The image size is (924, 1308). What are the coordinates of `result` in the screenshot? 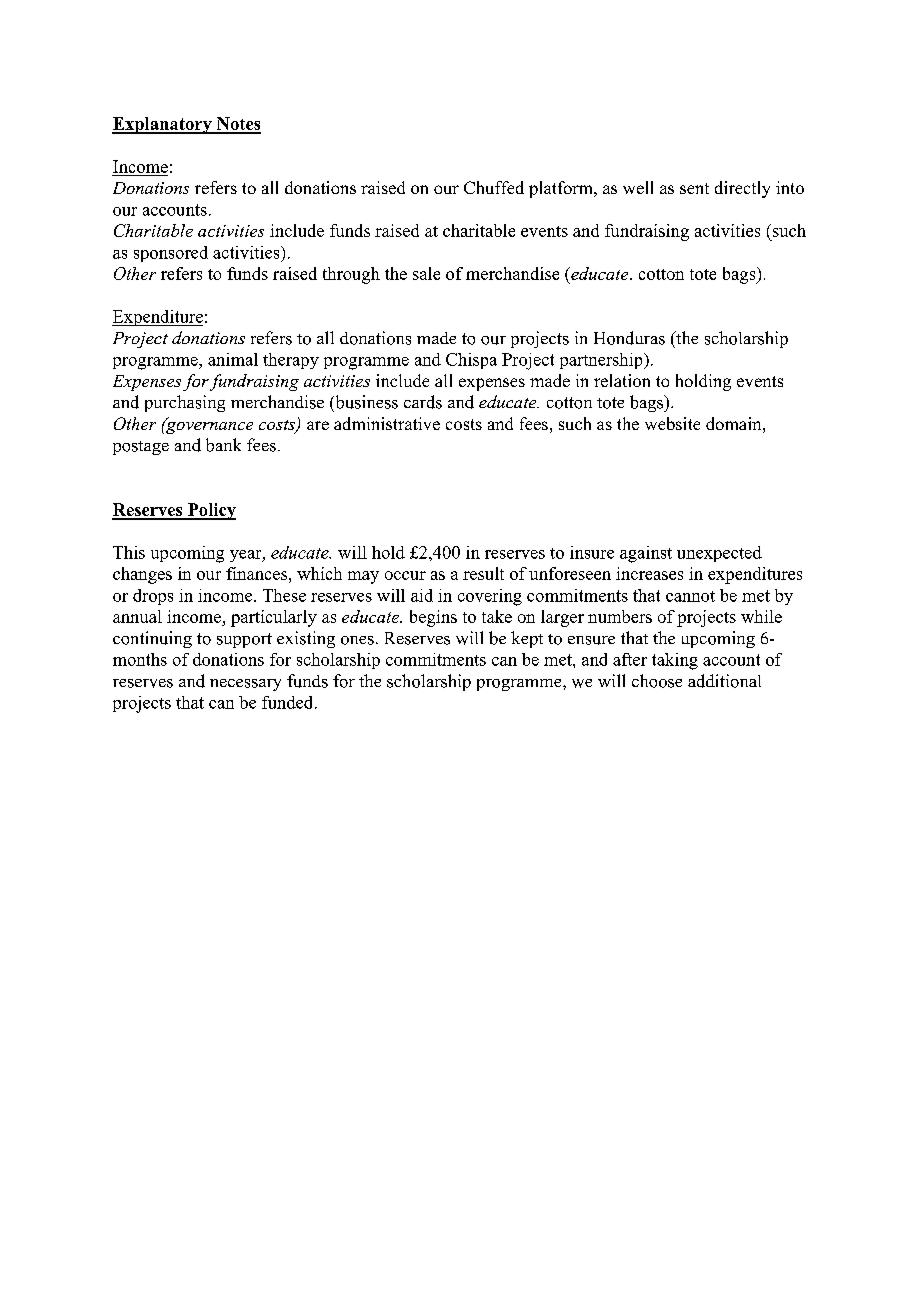 It's located at (483, 573).
